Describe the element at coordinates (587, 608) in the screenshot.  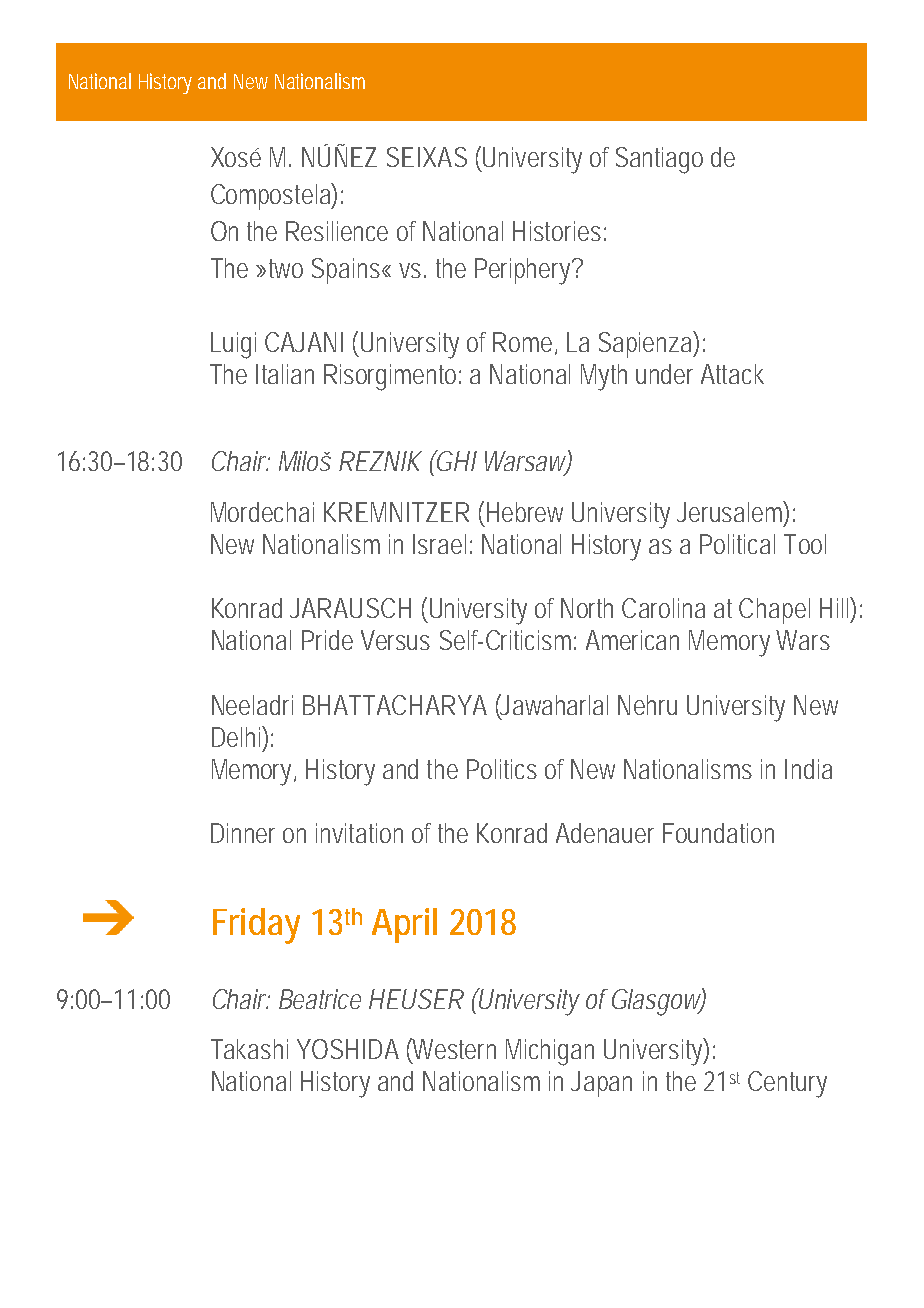
I see `North` at that location.
